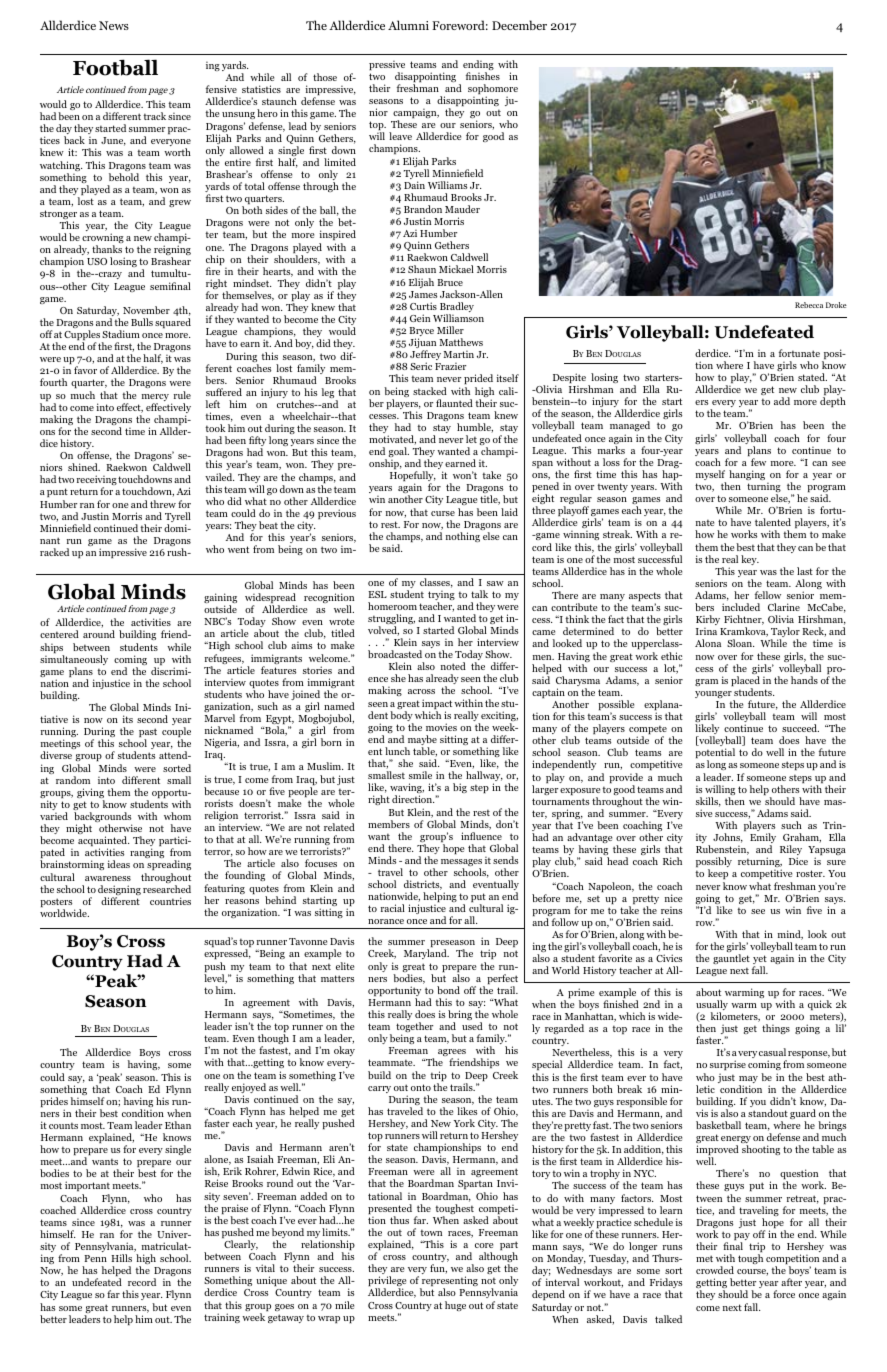 The width and height of the page is (887, 1372). What do you see at coordinates (448, 990) in the page?
I see `bond` at bounding box center [448, 990].
